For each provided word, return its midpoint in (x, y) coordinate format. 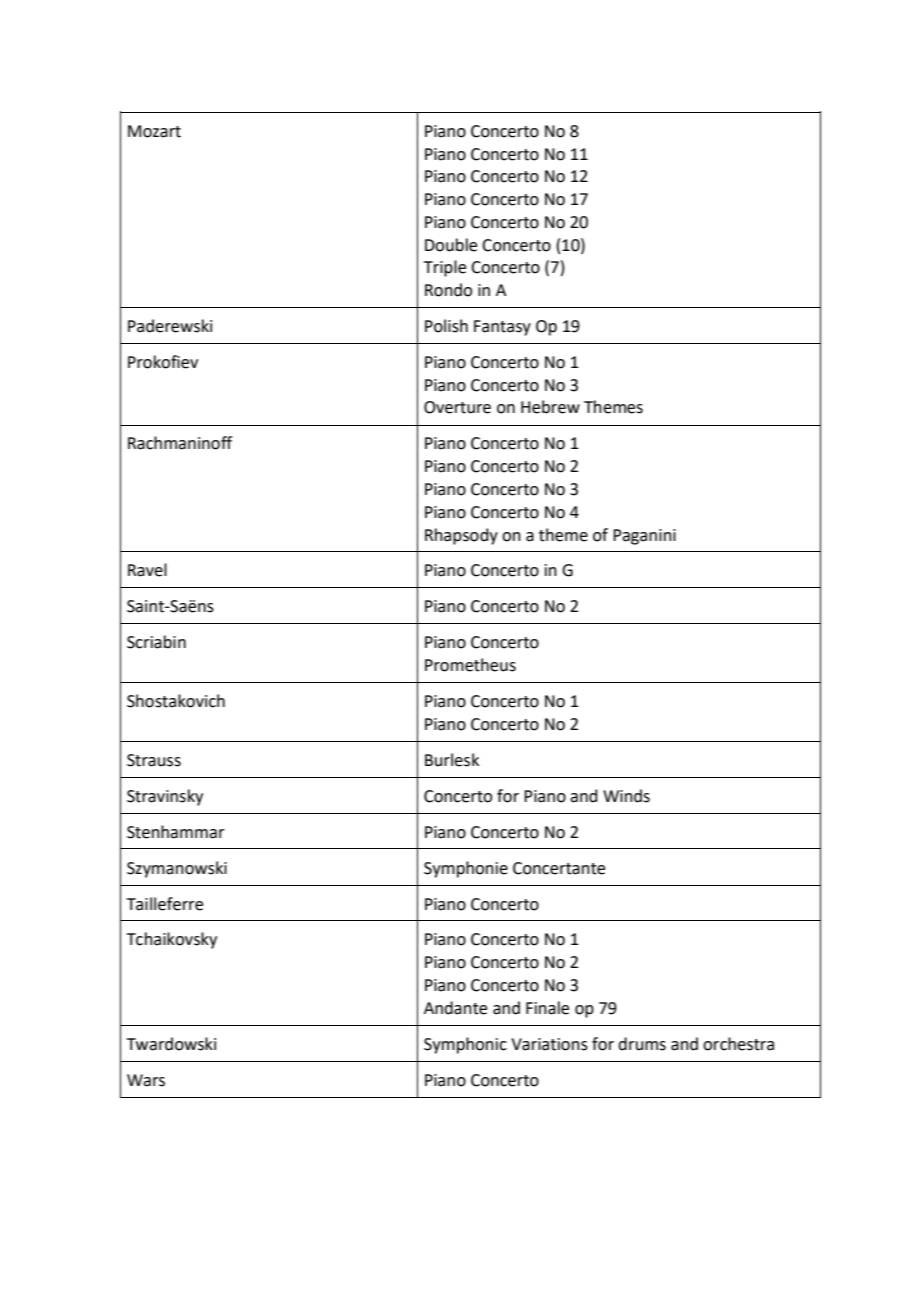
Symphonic (465, 1045)
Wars (146, 1080)
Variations (549, 1044)
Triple (445, 268)
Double (451, 245)
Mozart (154, 131)
